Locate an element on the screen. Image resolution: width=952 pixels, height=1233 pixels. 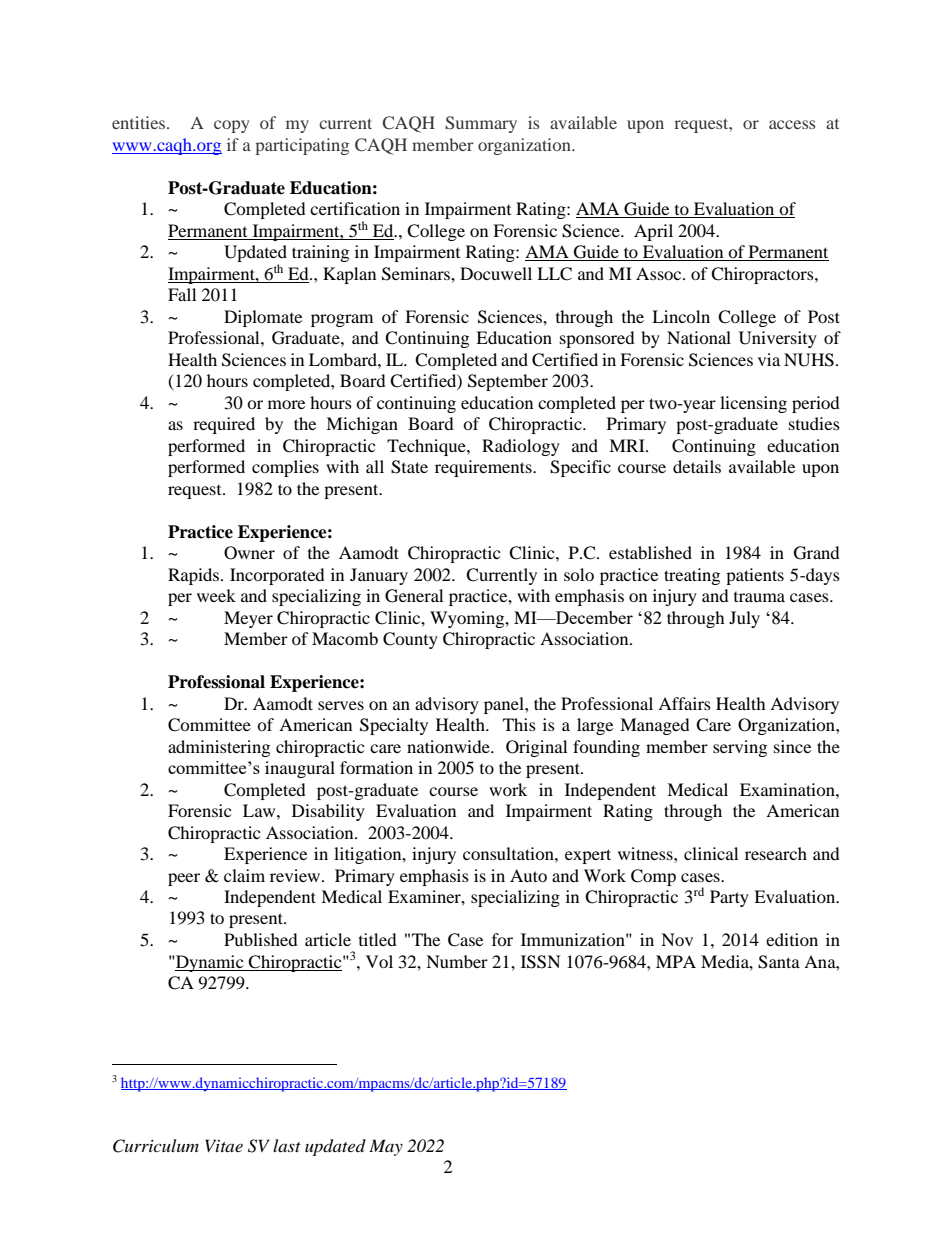
required is located at coordinates (224, 425).
